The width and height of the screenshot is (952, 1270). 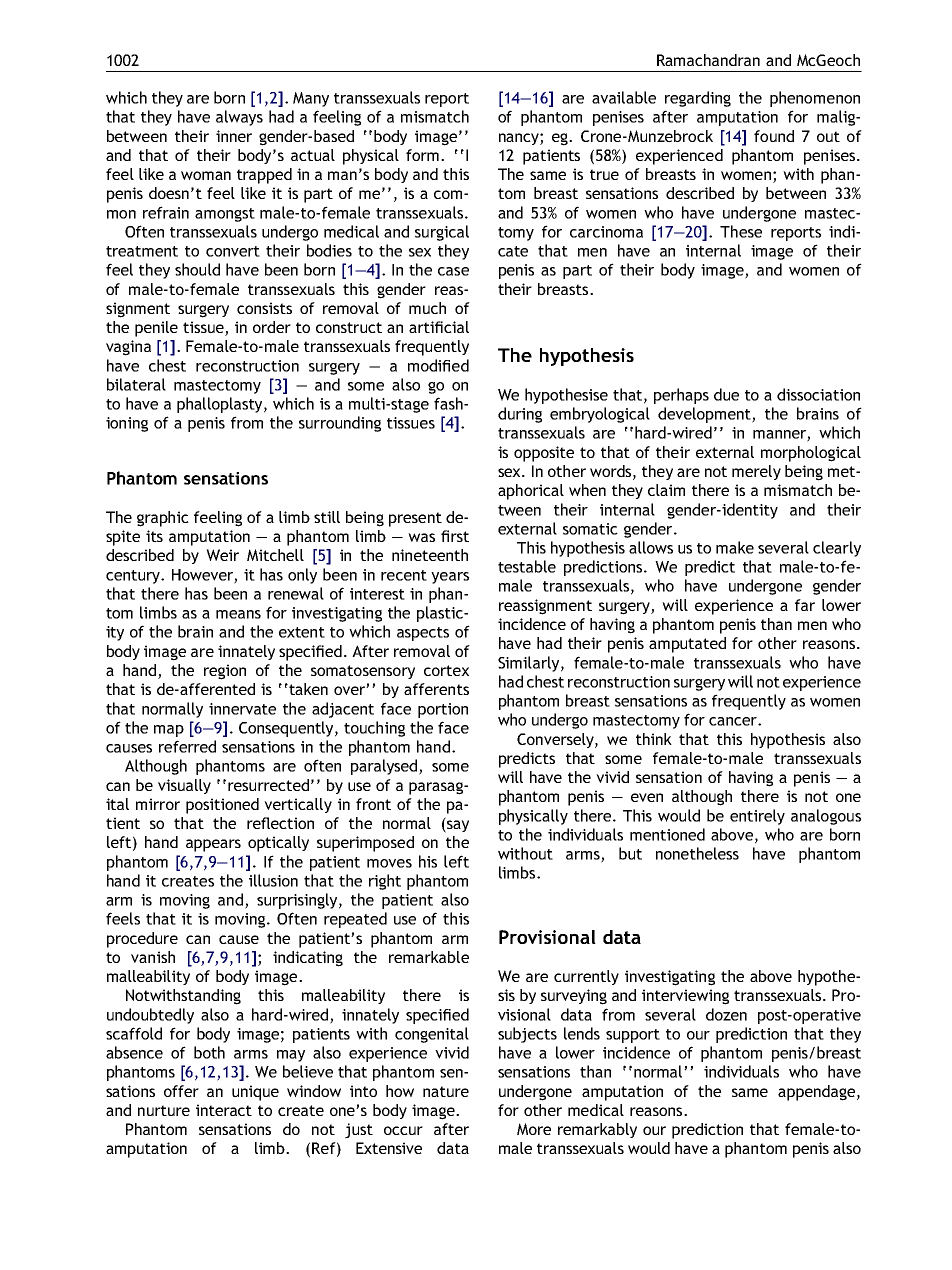 I want to click on cancer, so click(x=734, y=721).
